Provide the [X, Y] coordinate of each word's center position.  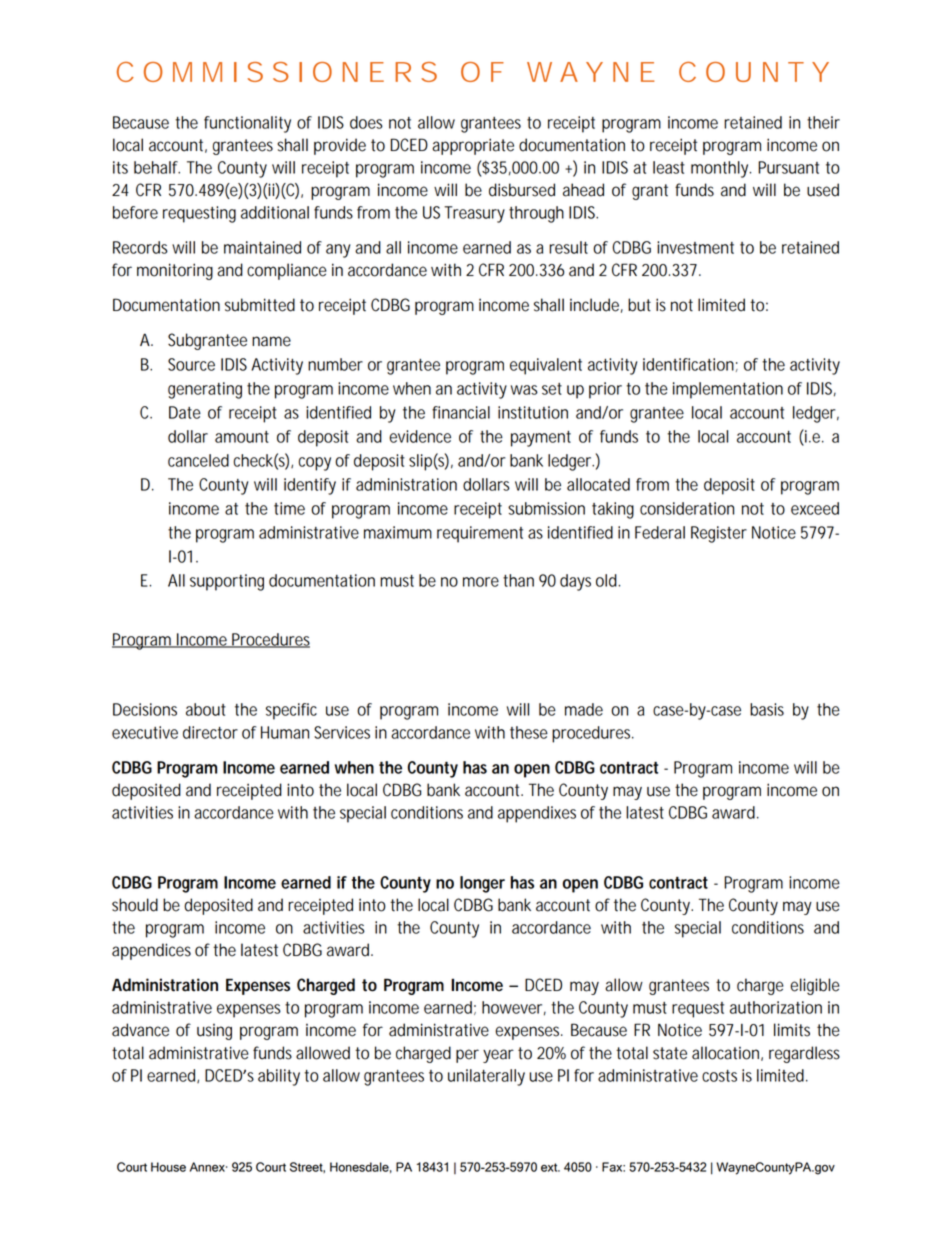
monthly [721, 169]
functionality [247, 124]
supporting [227, 582]
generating [205, 390]
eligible [815, 986]
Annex [208, 1167]
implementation [728, 390]
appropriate [473, 146]
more [481, 582]
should [135, 905]
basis [767, 709]
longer [482, 884]
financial [461, 412]
